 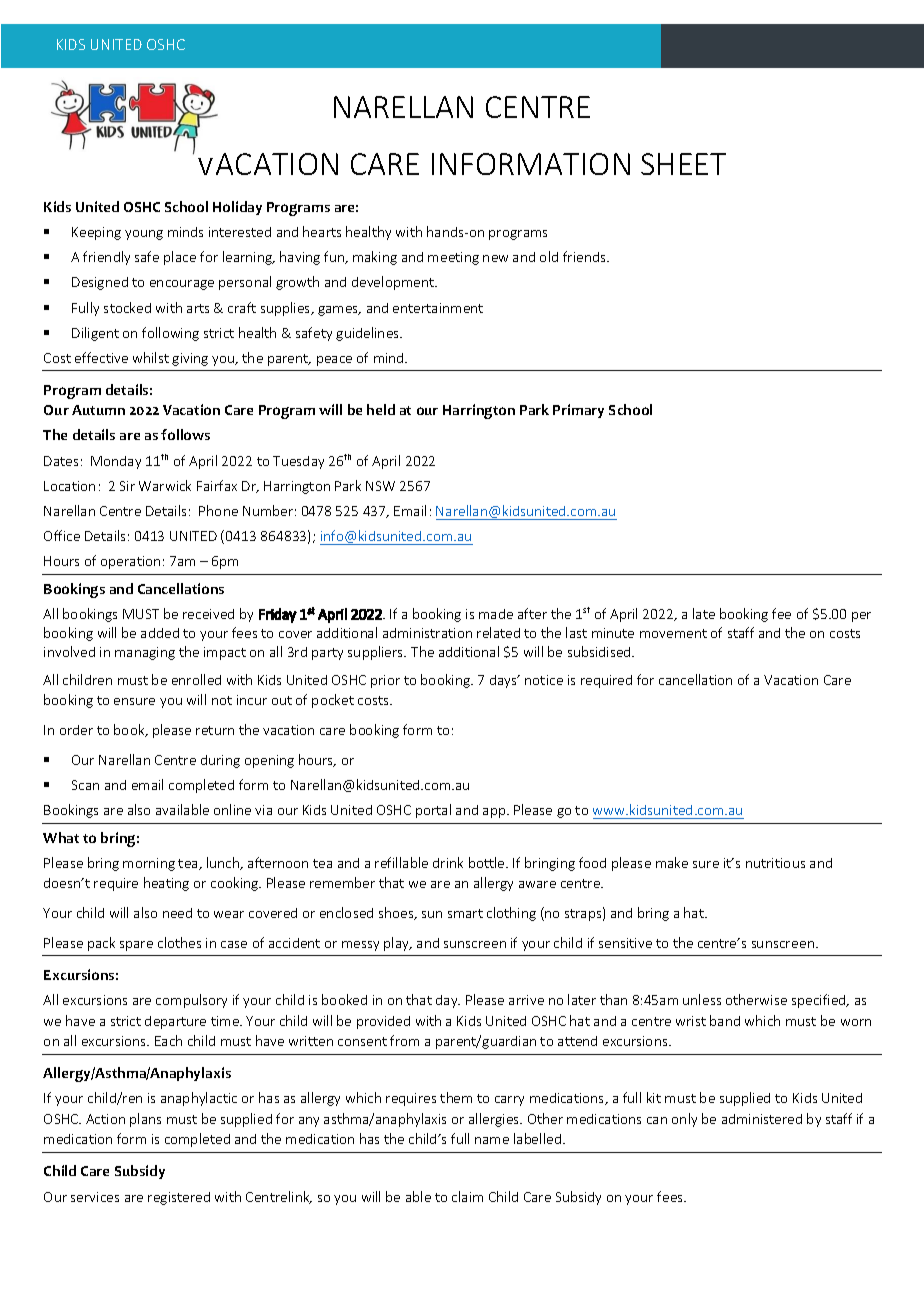 I want to click on movement, so click(x=673, y=633).
